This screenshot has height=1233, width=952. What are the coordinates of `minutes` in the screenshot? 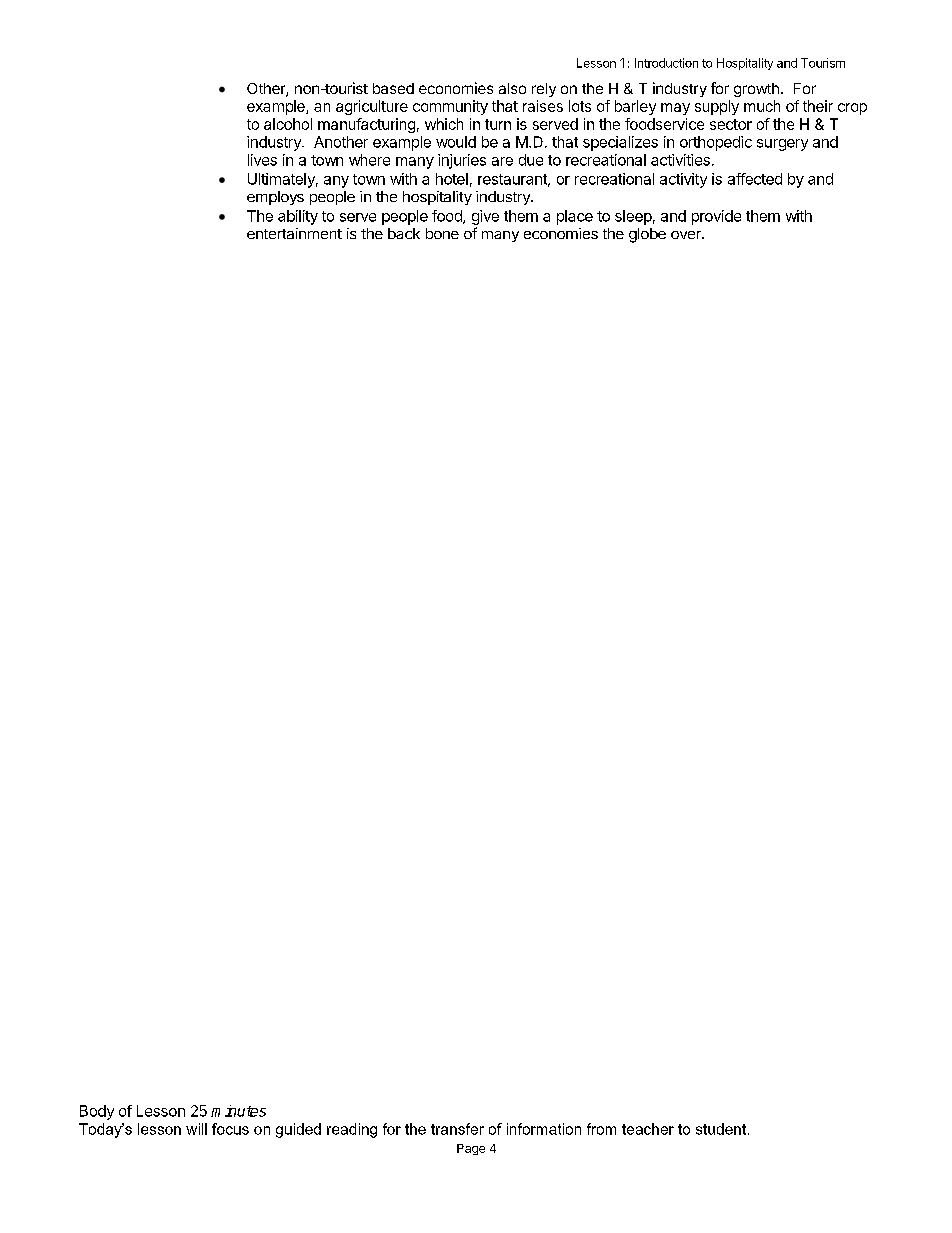 It's located at (238, 1111).
